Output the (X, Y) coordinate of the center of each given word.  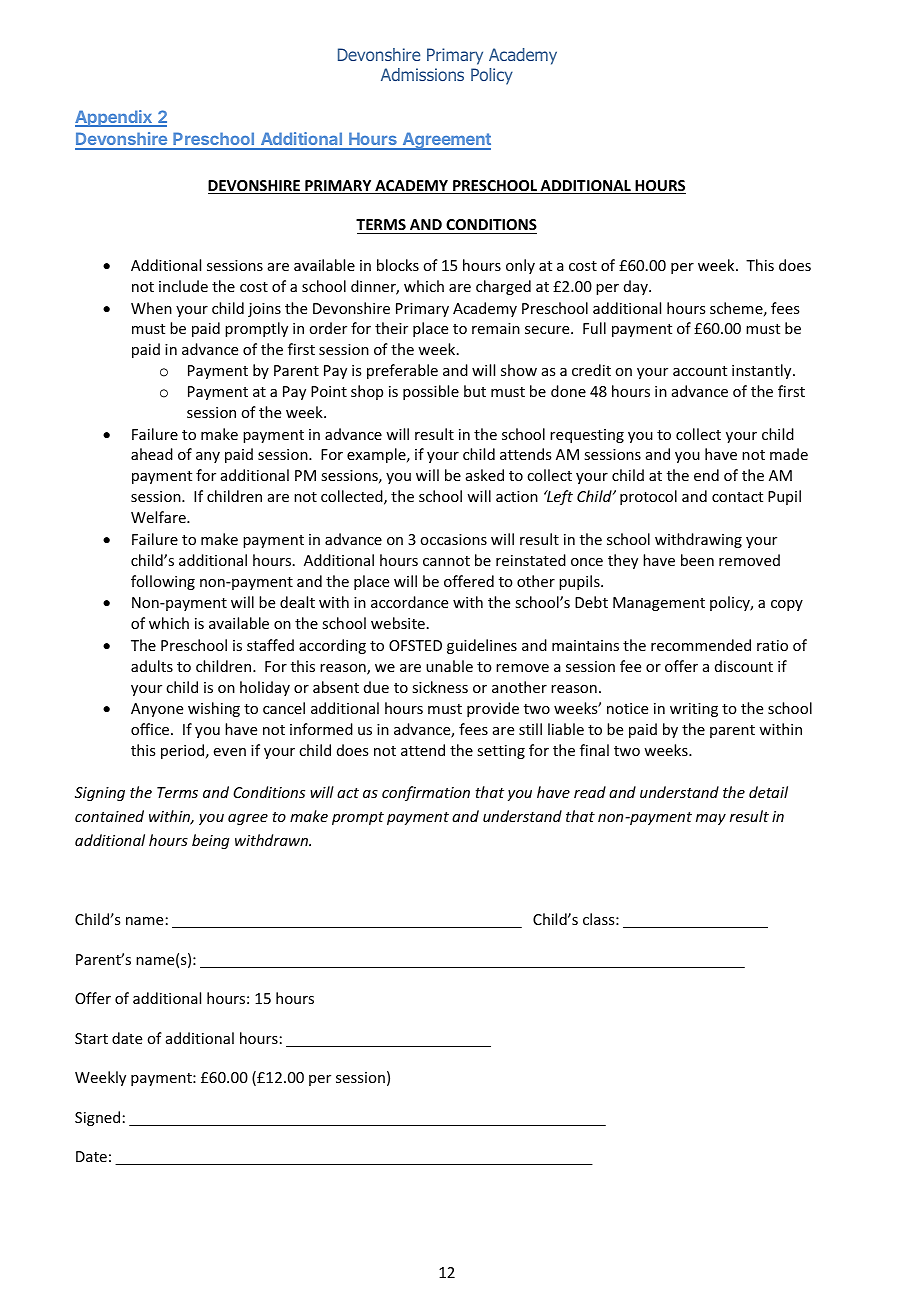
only (520, 266)
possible (431, 392)
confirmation (426, 793)
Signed (97, 1118)
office (151, 729)
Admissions (422, 74)
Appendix (114, 118)
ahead (152, 454)
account (700, 371)
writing (694, 710)
